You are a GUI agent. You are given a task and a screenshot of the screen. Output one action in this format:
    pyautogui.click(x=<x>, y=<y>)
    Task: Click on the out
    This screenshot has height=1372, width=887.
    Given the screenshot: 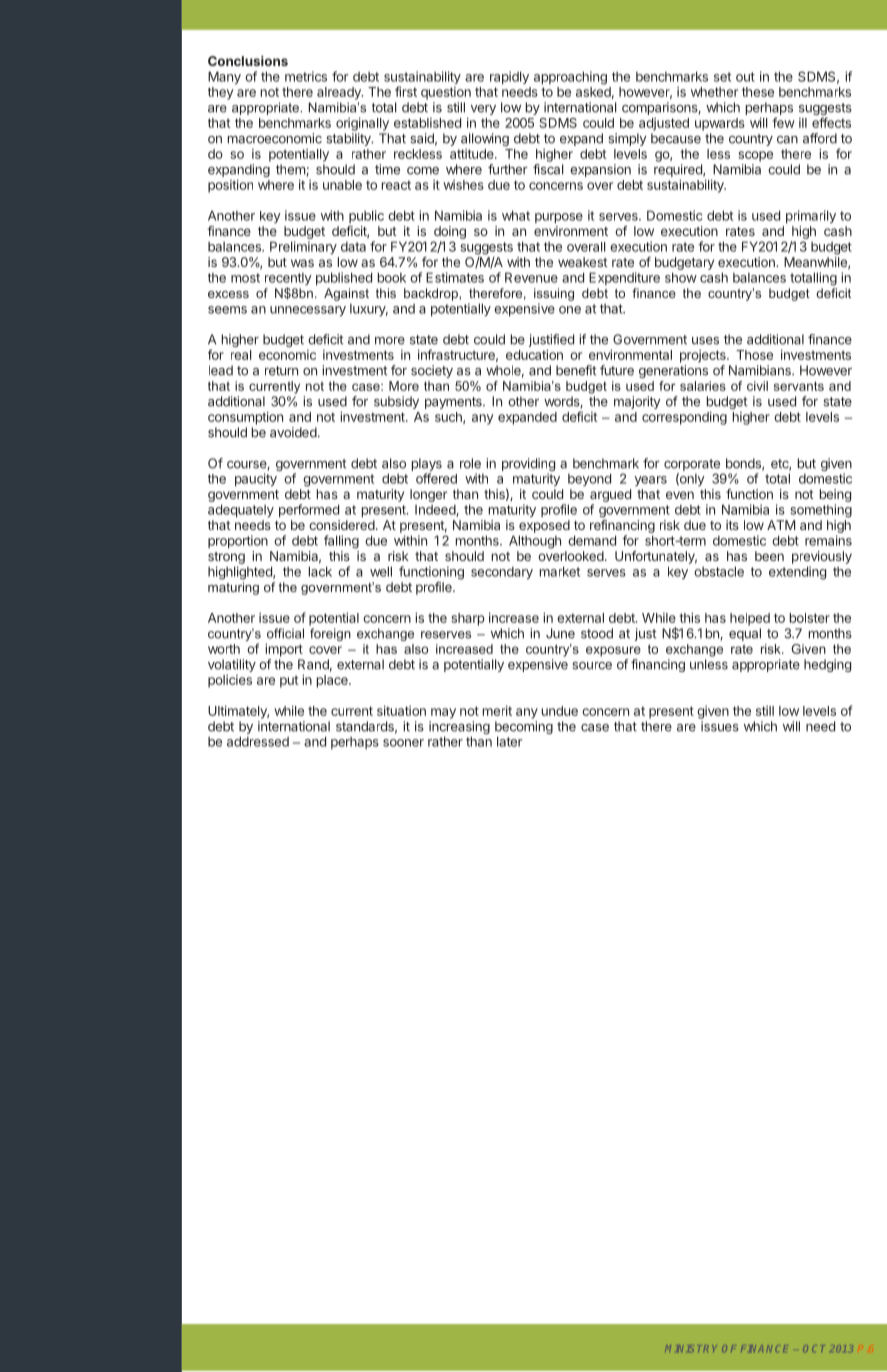 What is the action you would take?
    pyautogui.click(x=745, y=77)
